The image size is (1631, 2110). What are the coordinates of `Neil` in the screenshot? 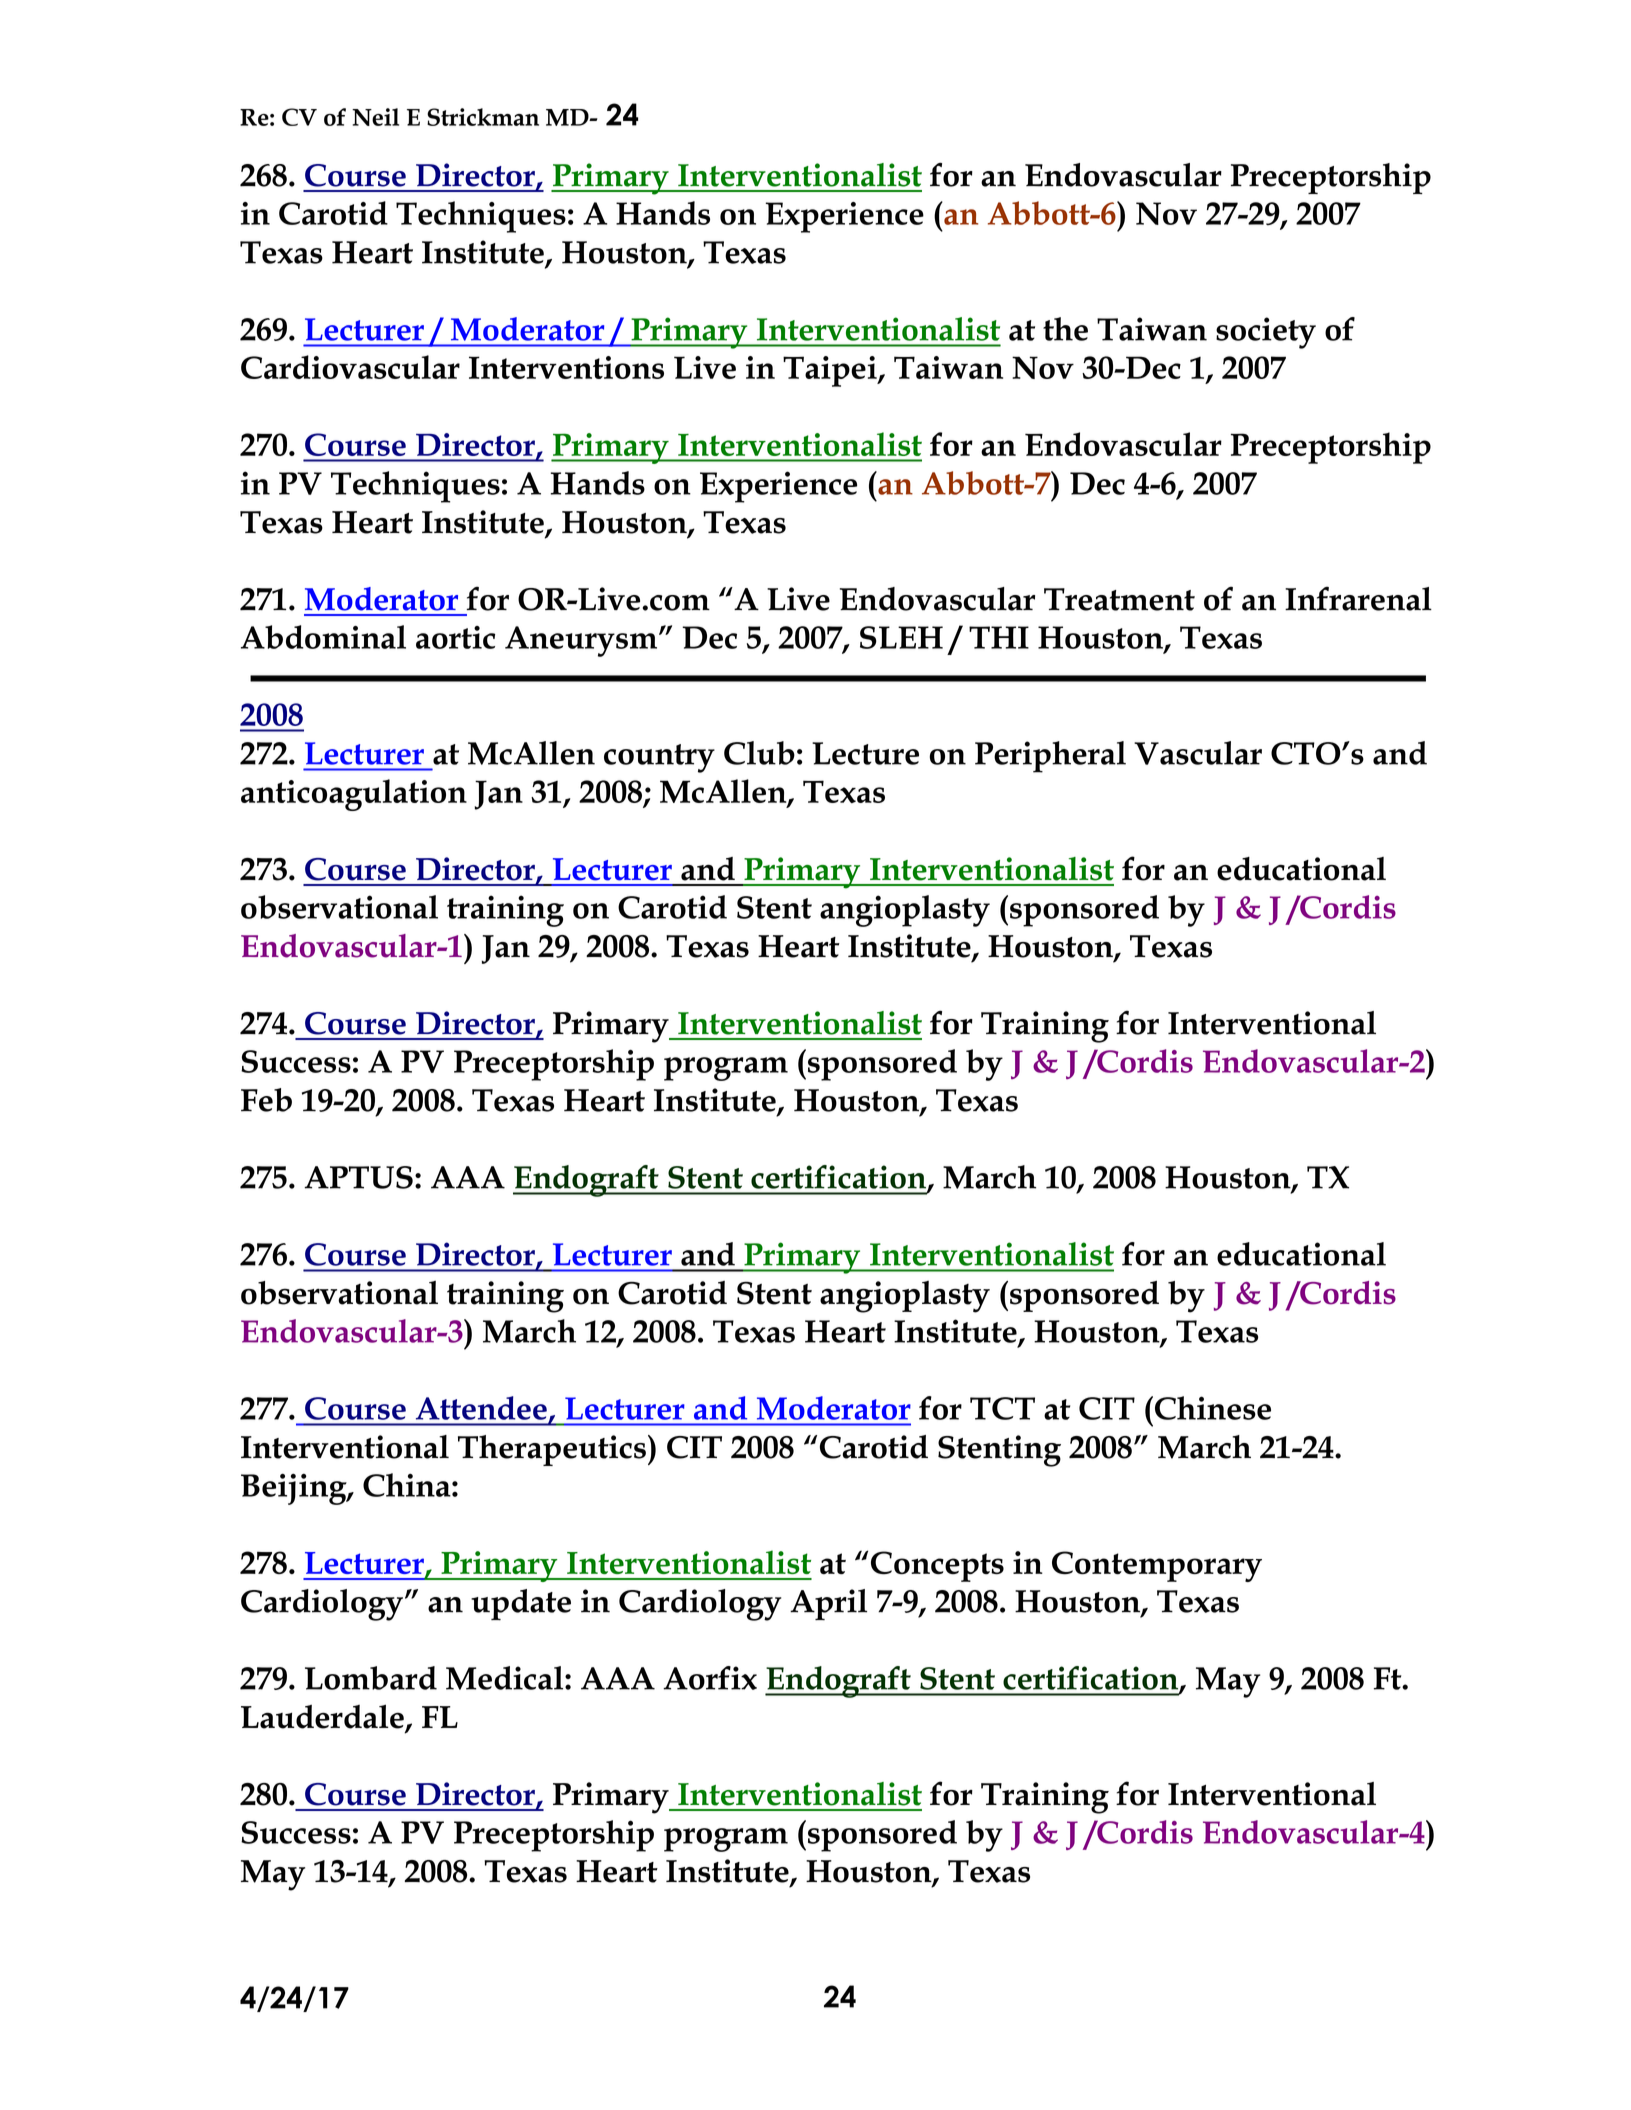 It's located at (375, 117).
